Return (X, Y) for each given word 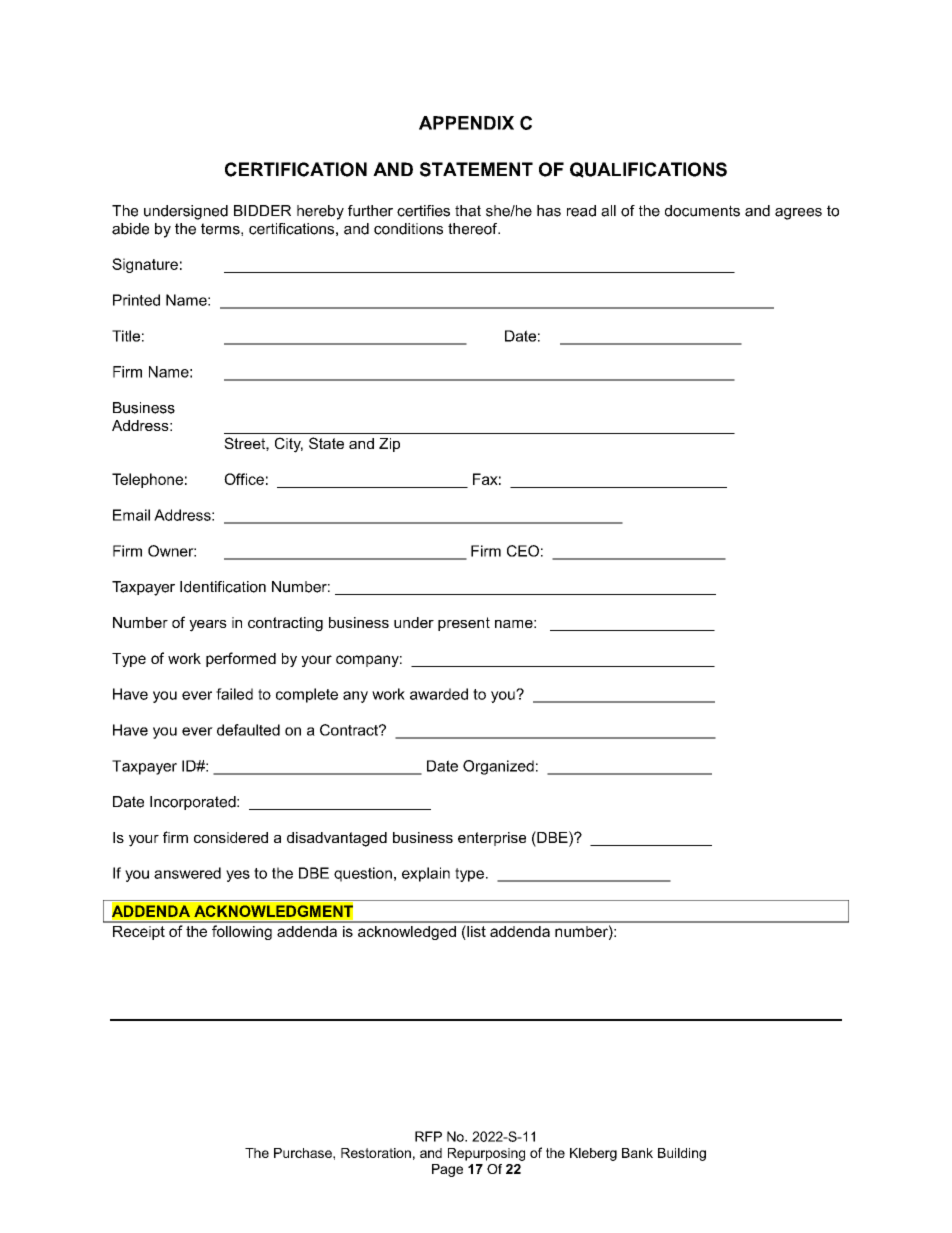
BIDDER (262, 210)
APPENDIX (466, 123)
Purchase (304, 1153)
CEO (523, 551)
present (464, 624)
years (208, 626)
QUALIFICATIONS (648, 170)
